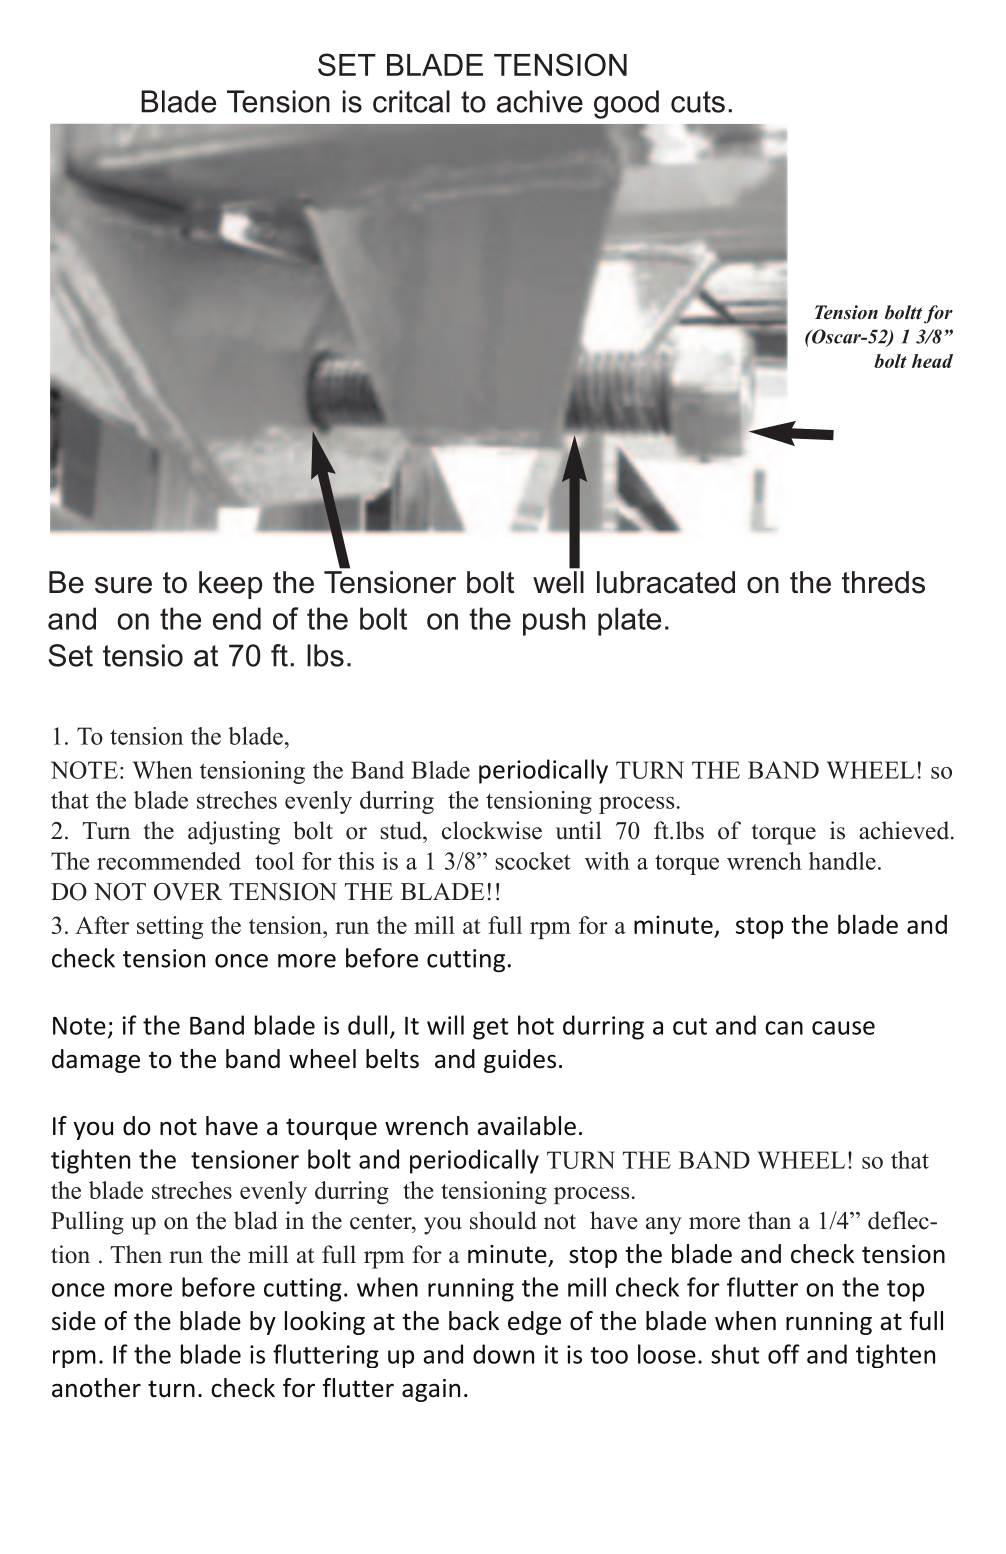 The height and width of the screenshot is (1554, 1006). Describe the element at coordinates (843, 1028) in the screenshot. I see `cause` at that location.
